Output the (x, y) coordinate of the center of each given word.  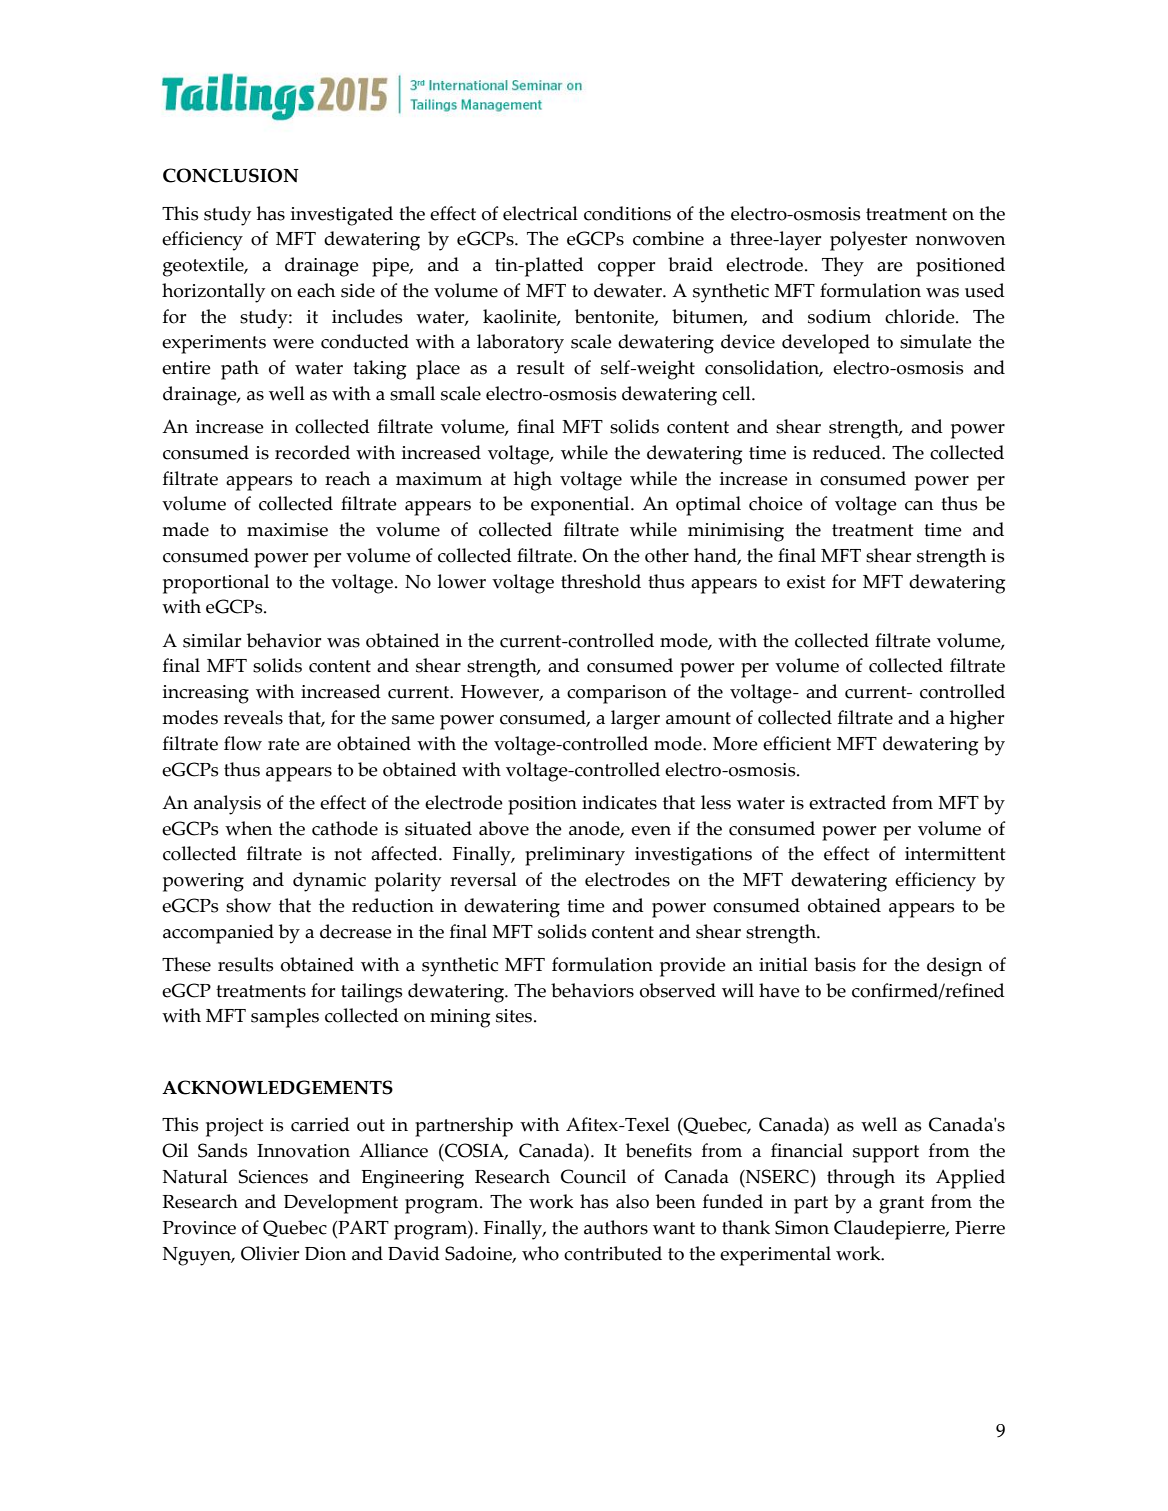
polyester (868, 241)
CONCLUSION (231, 175)
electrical (540, 213)
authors (616, 1227)
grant (901, 1205)
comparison (617, 694)
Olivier (270, 1253)
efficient (797, 743)
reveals (253, 717)
